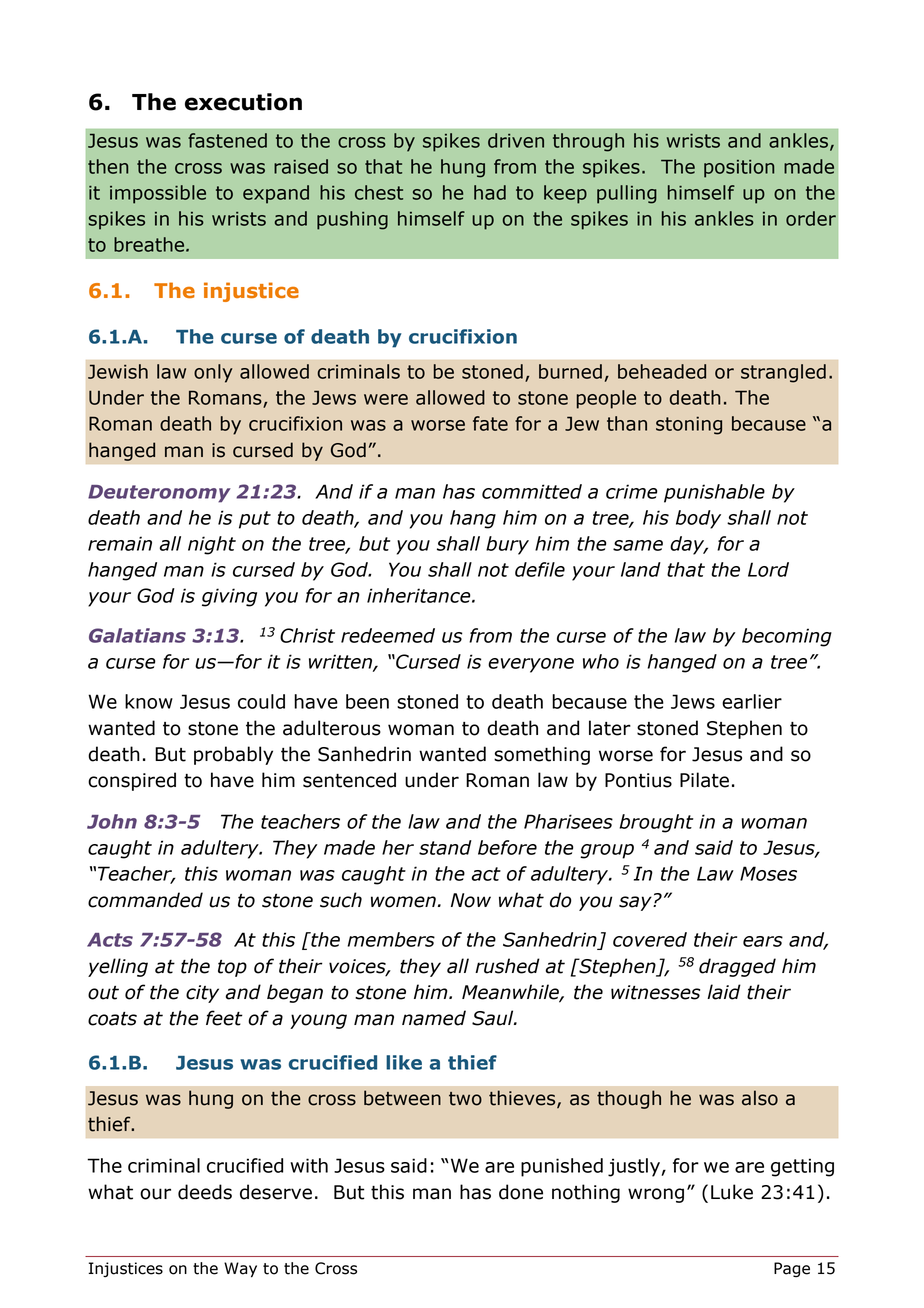 This image has width=924, height=1308. What do you see at coordinates (521, 1192) in the image?
I see `done` at bounding box center [521, 1192].
